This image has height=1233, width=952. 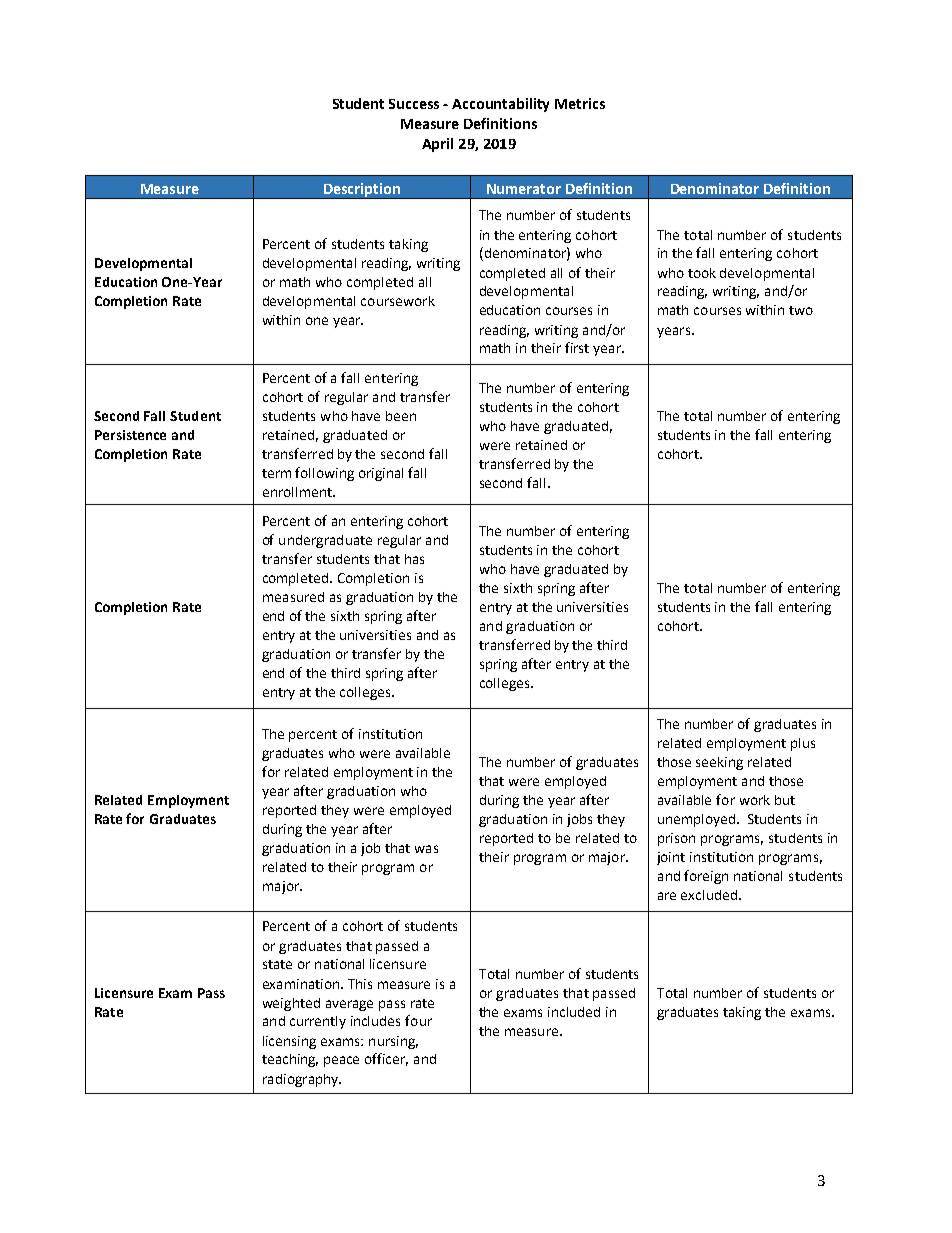 I want to click on Success, so click(x=414, y=104).
